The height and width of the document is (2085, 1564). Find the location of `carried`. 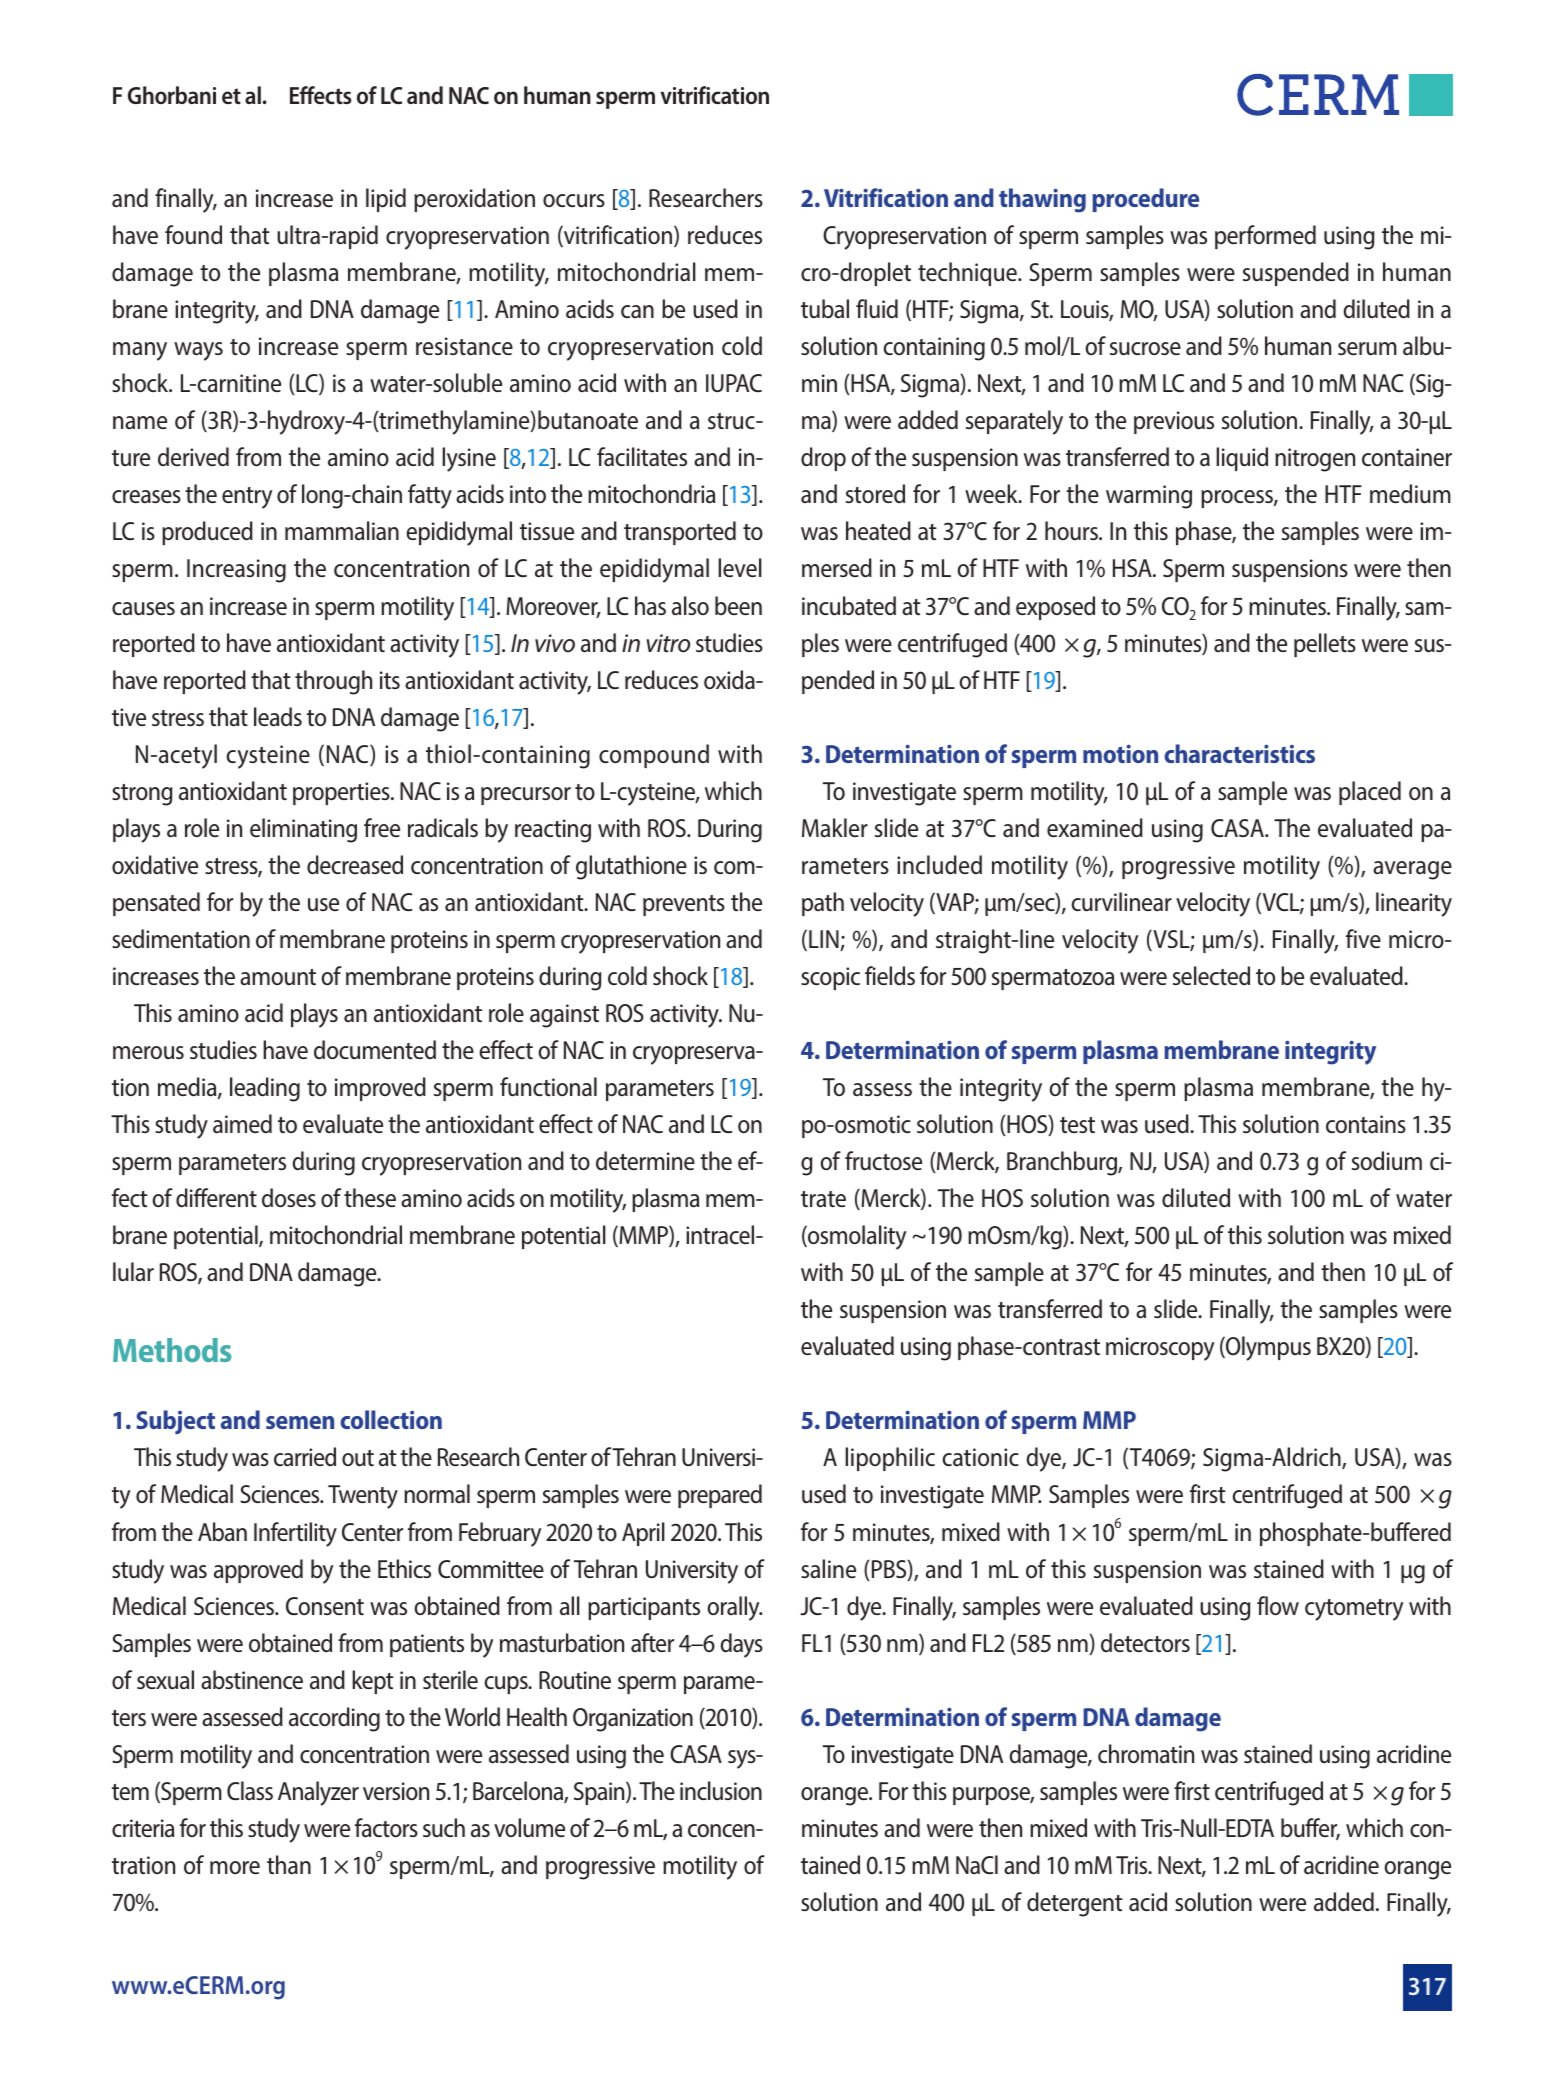

carried is located at coordinates (305, 1457).
